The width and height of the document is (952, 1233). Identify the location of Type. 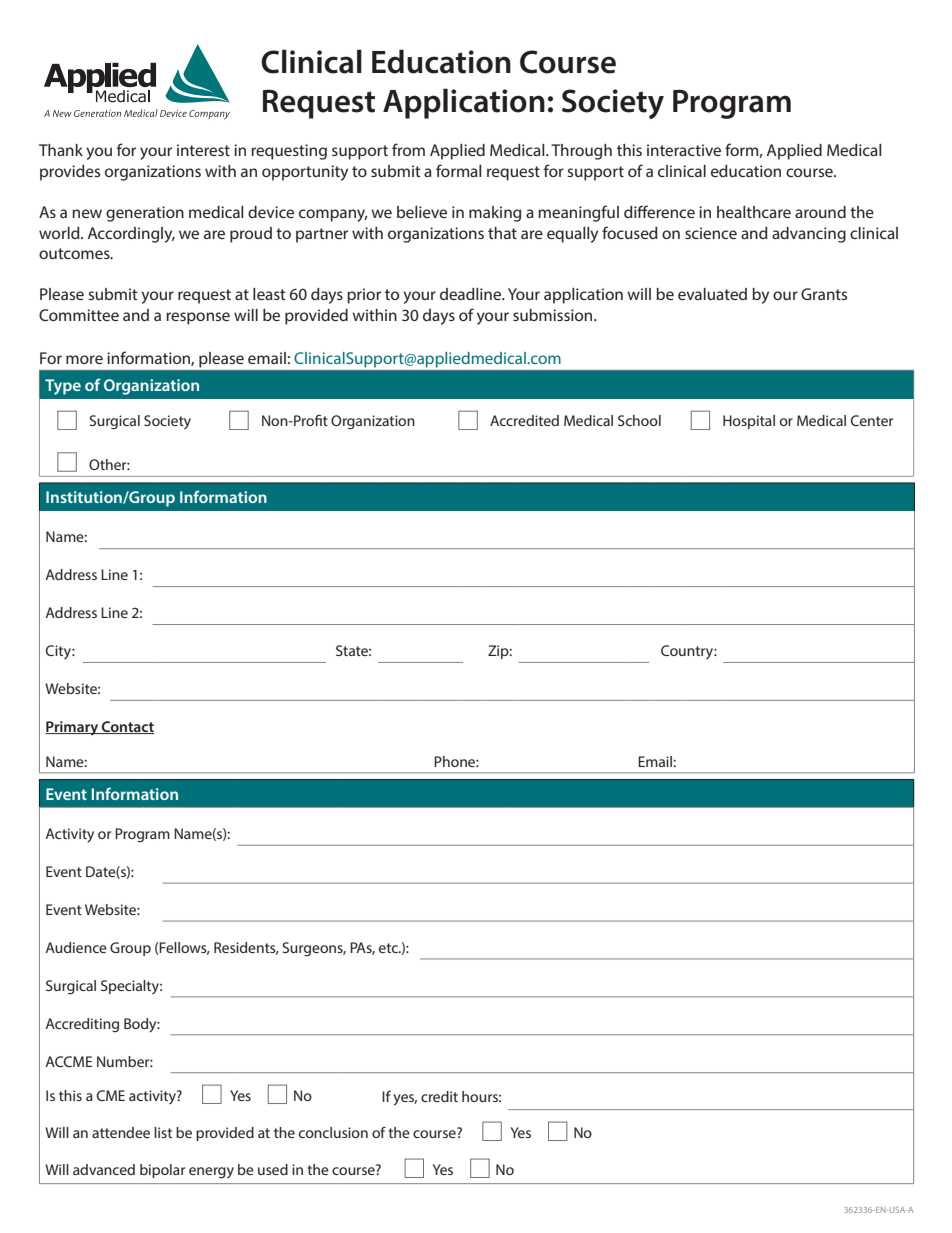
(63, 387).
